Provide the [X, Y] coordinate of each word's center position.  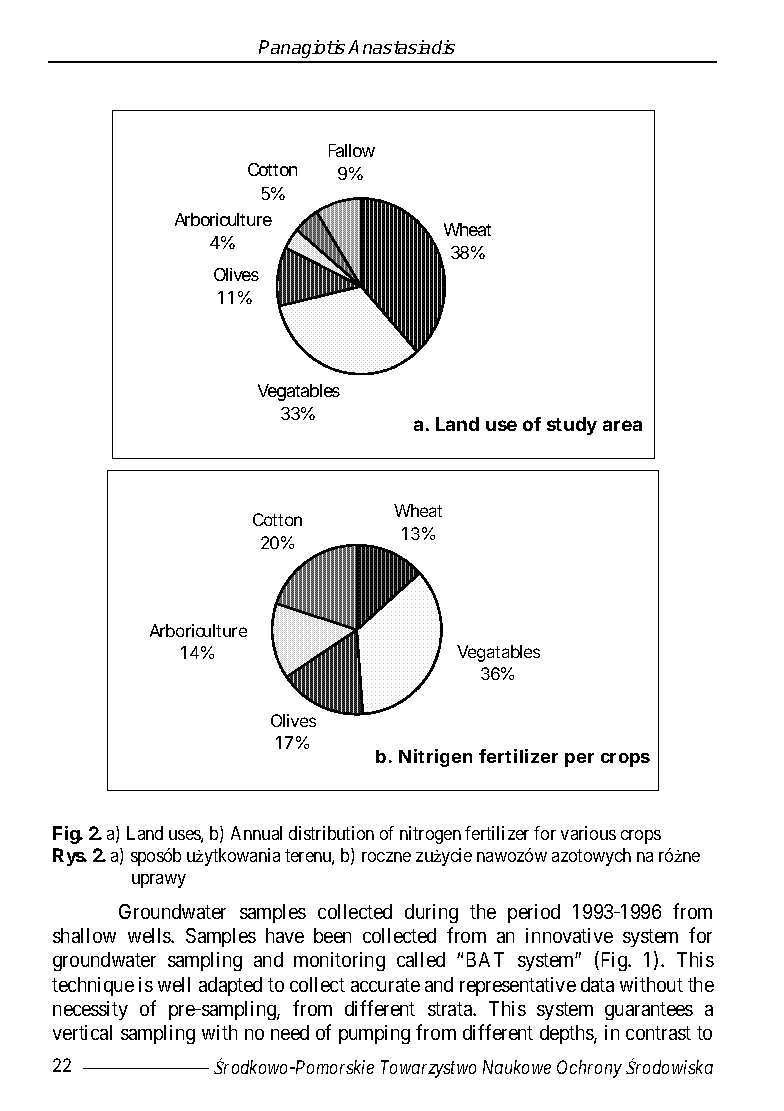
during [431, 913]
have [285, 935]
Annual [256, 833]
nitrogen [430, 835]
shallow [84, 935]
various [588, 833]
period [534, 913]
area [622, 425]
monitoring [339, 961]
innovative [569, 935]
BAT [485, 959]
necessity [90, 1010]
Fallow [352, 150]
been [332, 935]
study [572, 426]
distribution [331, 833]
